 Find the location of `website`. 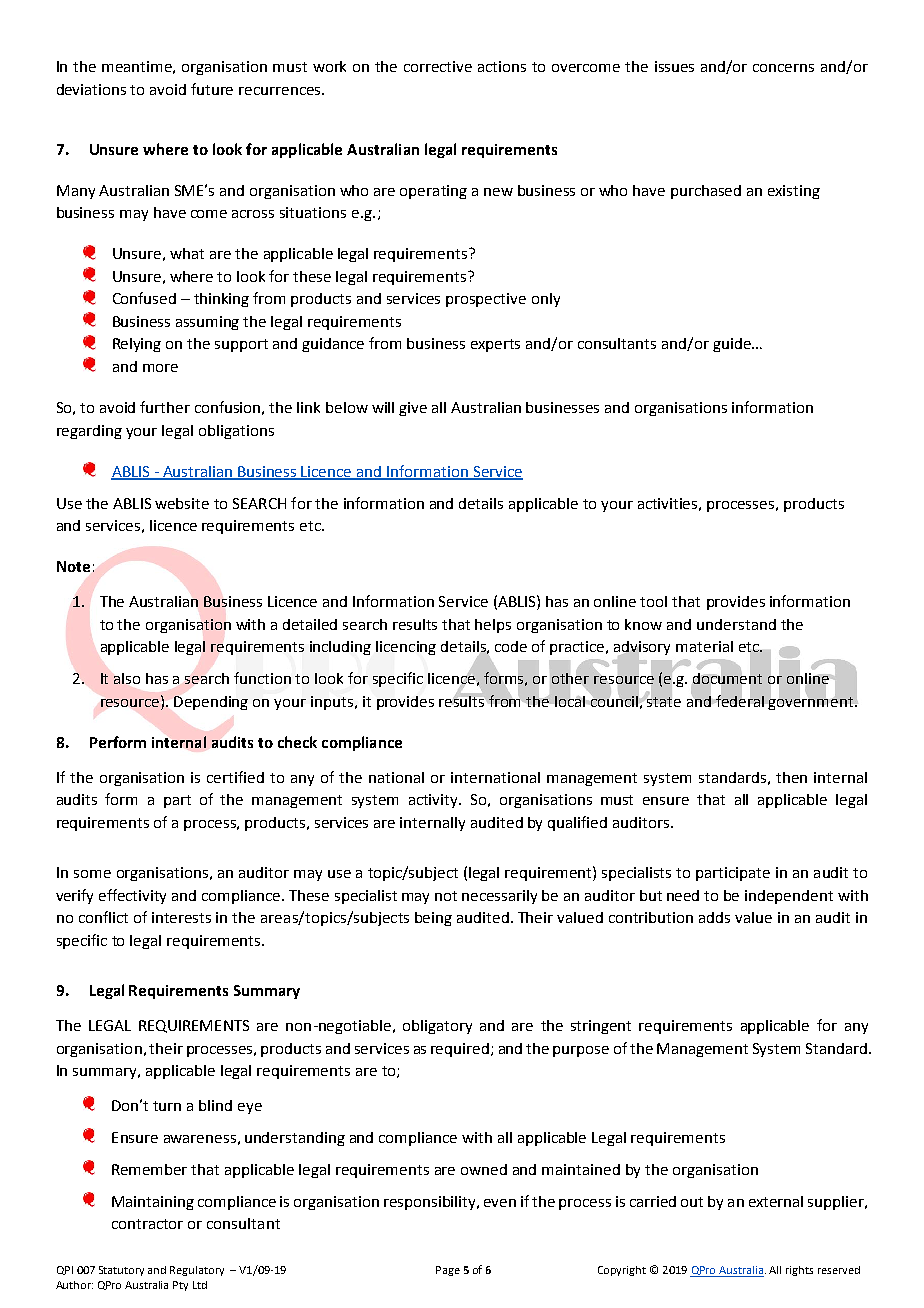

website is located at coordinates (182, 503).
